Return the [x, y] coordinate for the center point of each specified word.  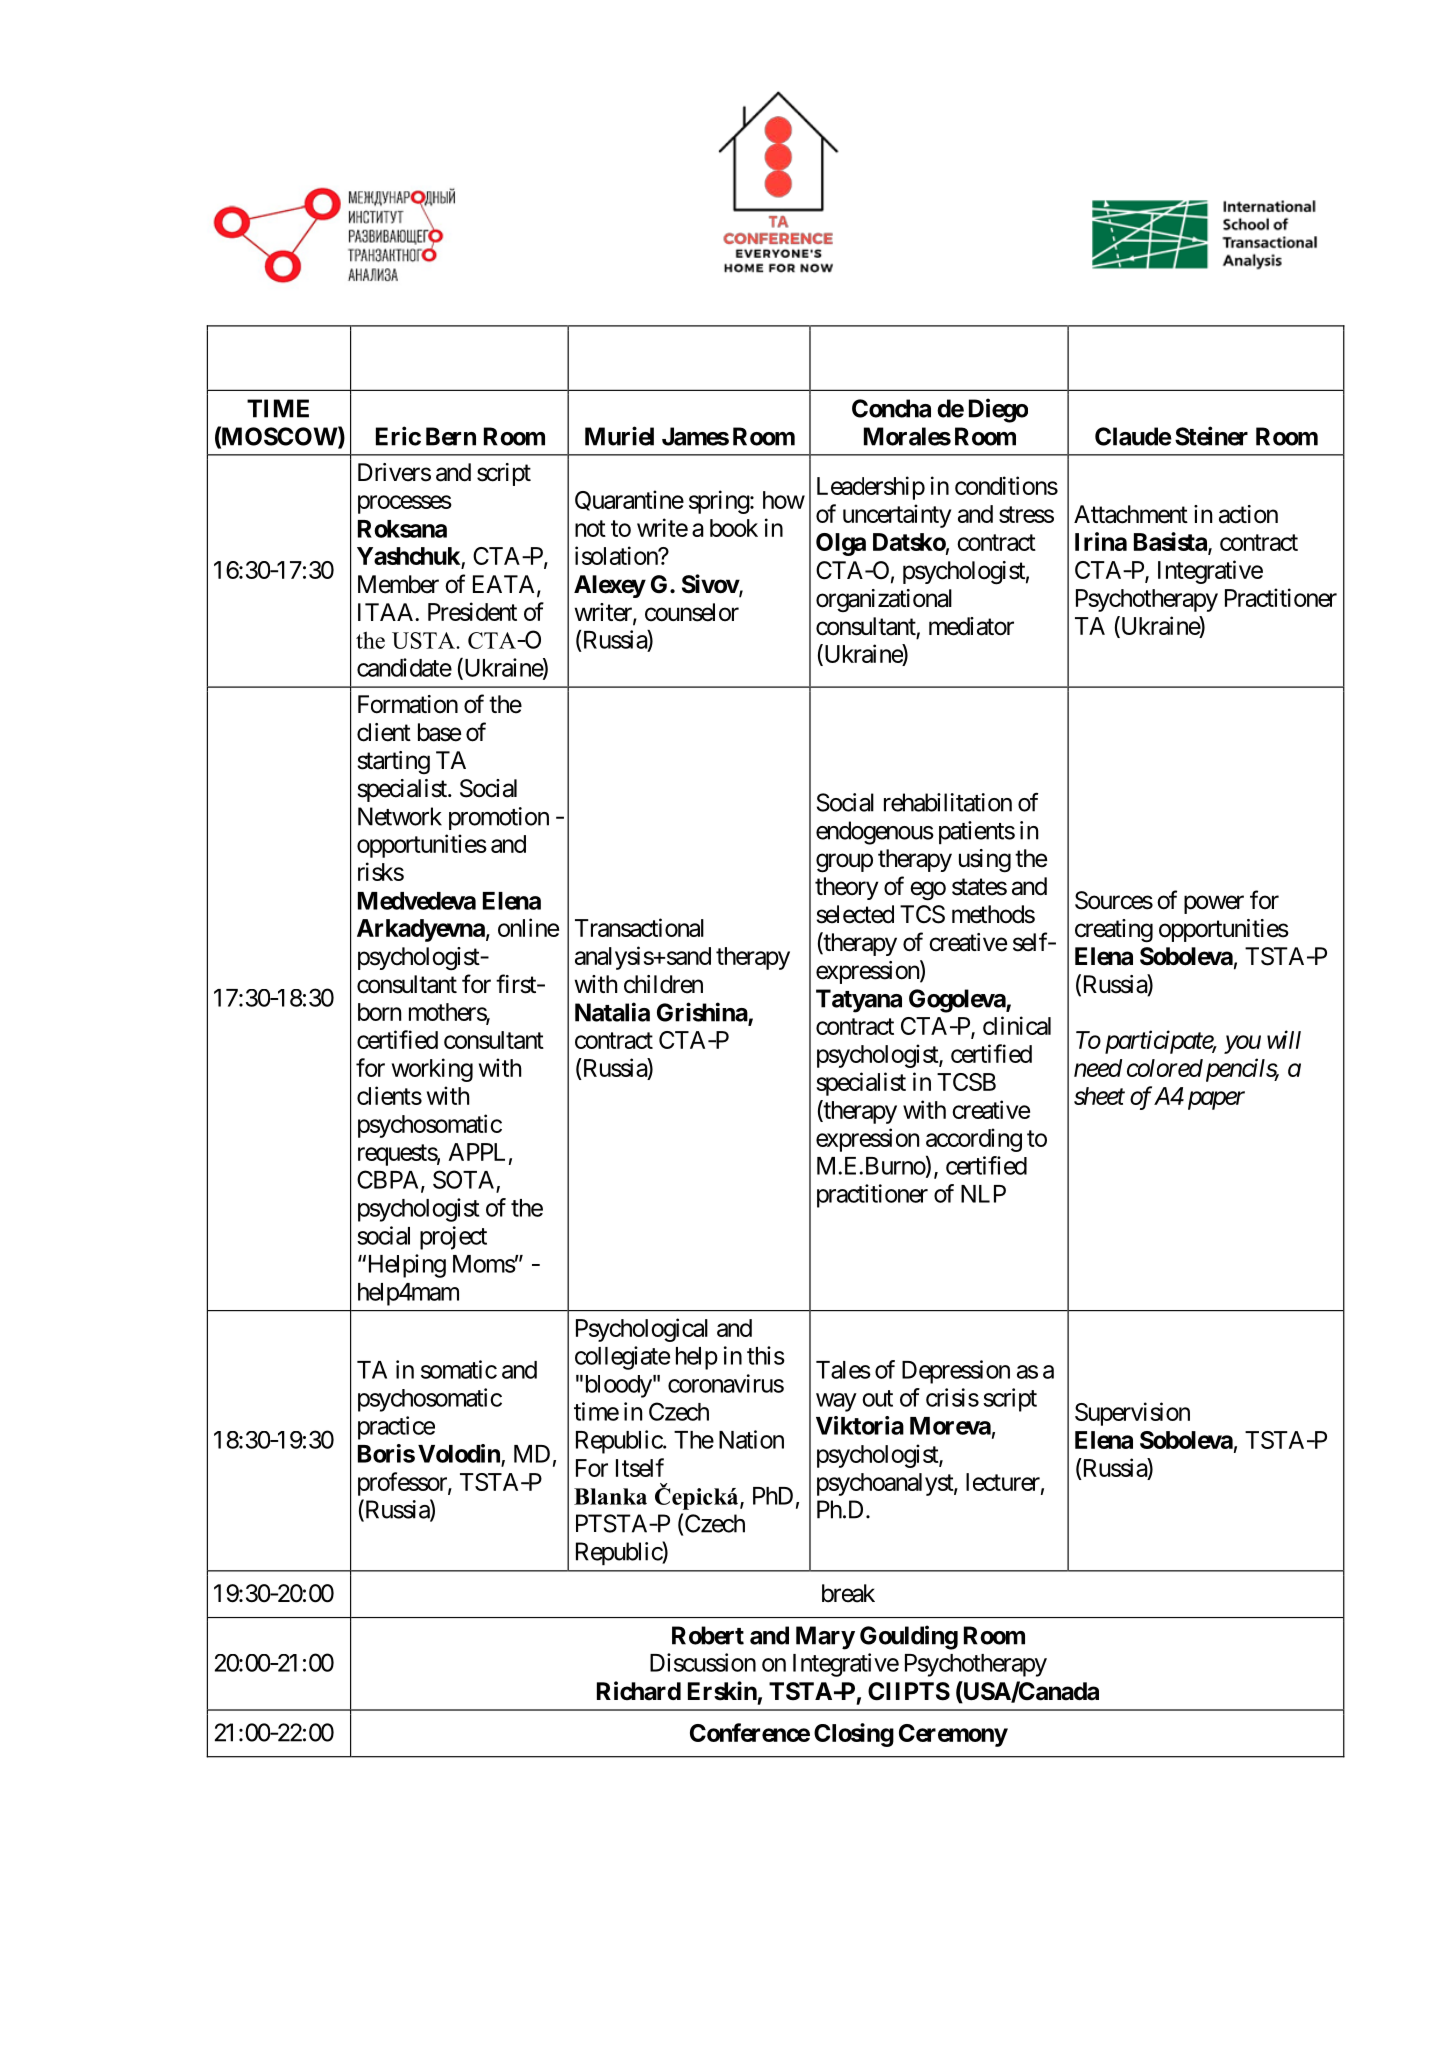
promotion [499, 818]
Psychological [642, 1330]
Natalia [612, 1012]
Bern [451, 436]
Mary [825, 1638]
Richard [639, 1691]
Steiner [1211, 436]
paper [1216, 1101]
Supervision [1132, 1414]
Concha [891, 408]
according [974, 1140]
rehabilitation [948, 802]
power [1214, 904]
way [836, 1402]
